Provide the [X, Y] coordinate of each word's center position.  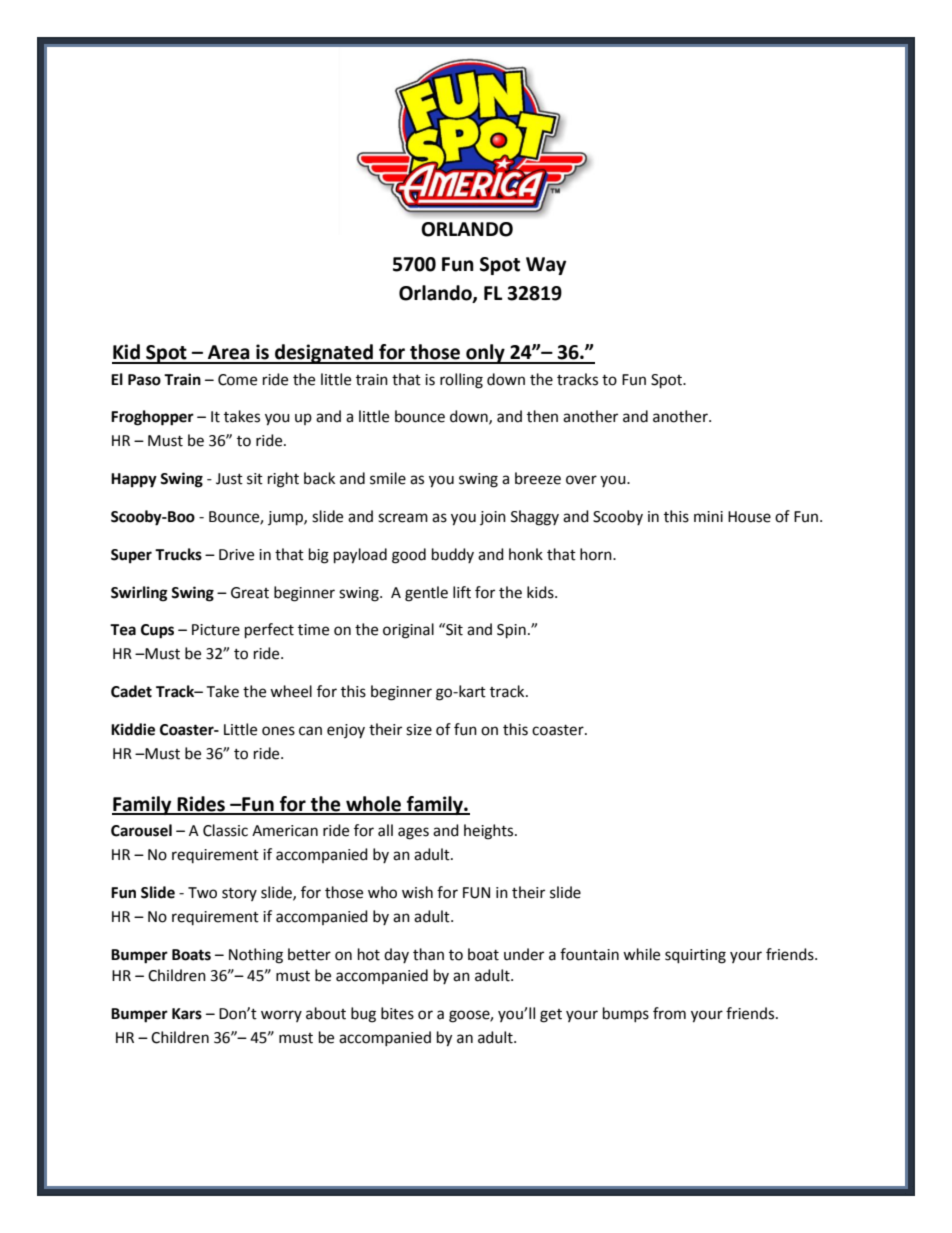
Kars [187, 1014]
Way [546, 266]
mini [708, 516]
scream [403, 518]
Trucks [178, 554]
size [419, 730]
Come [237, 380]
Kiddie [133, 729]
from [669, 1013]
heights [490, 832]
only [485, 354]
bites [397, 1013]
